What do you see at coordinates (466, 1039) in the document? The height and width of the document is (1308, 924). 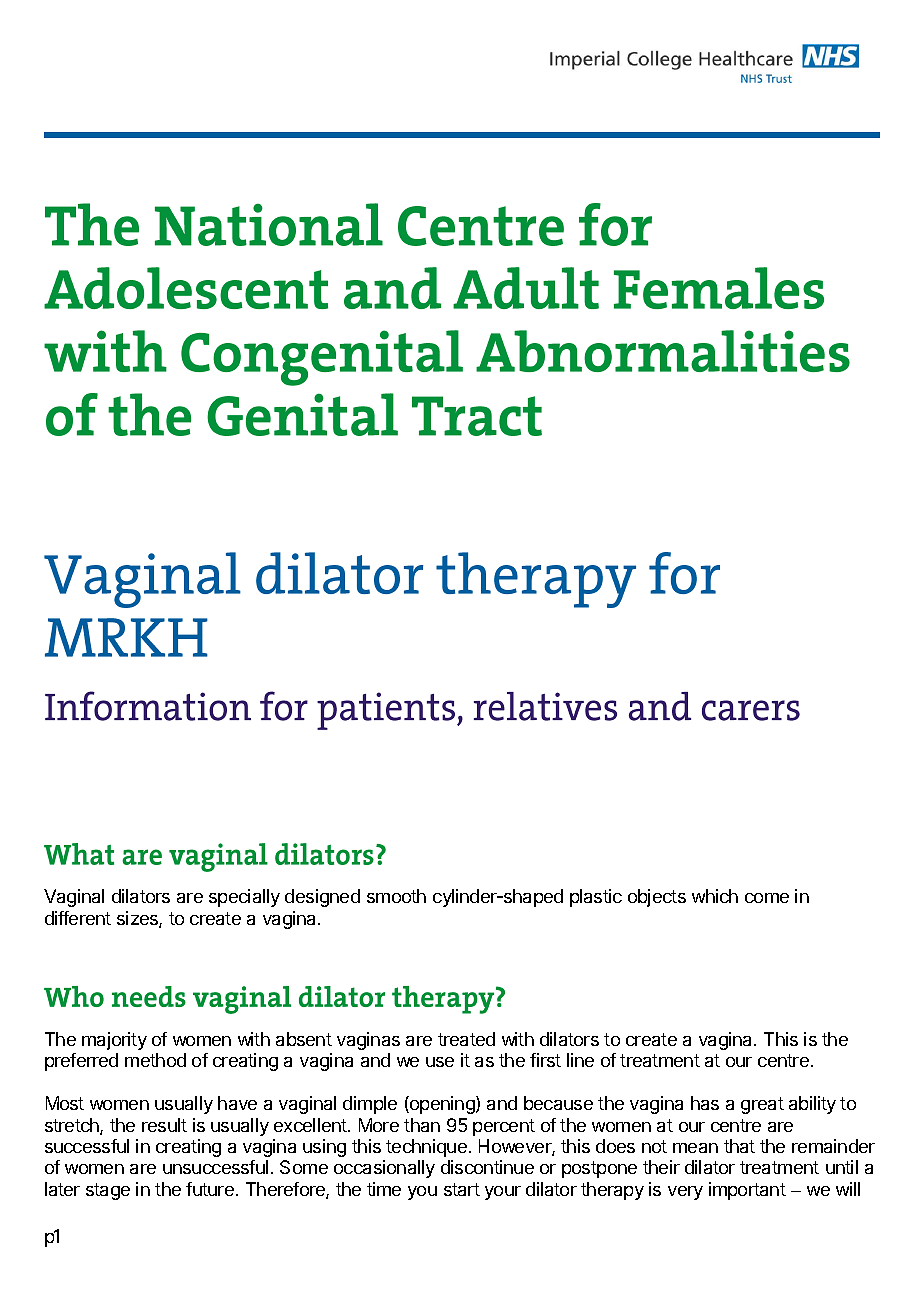 I see `treated` at bounding box center [466, 1039].
